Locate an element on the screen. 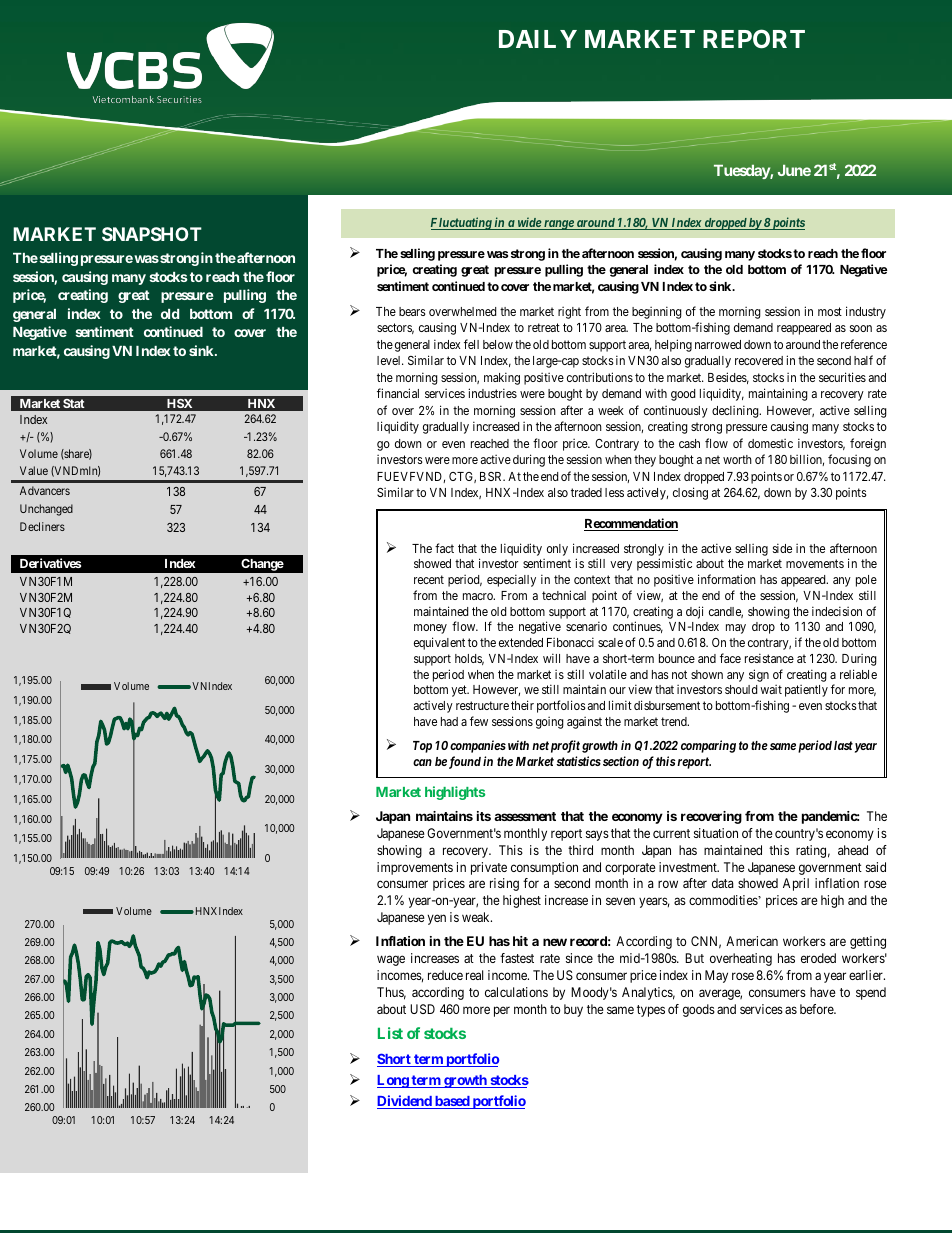 Image resolution: width=952 pixels, height=1233 pixels. recent is located at coordinates (429, 579).
